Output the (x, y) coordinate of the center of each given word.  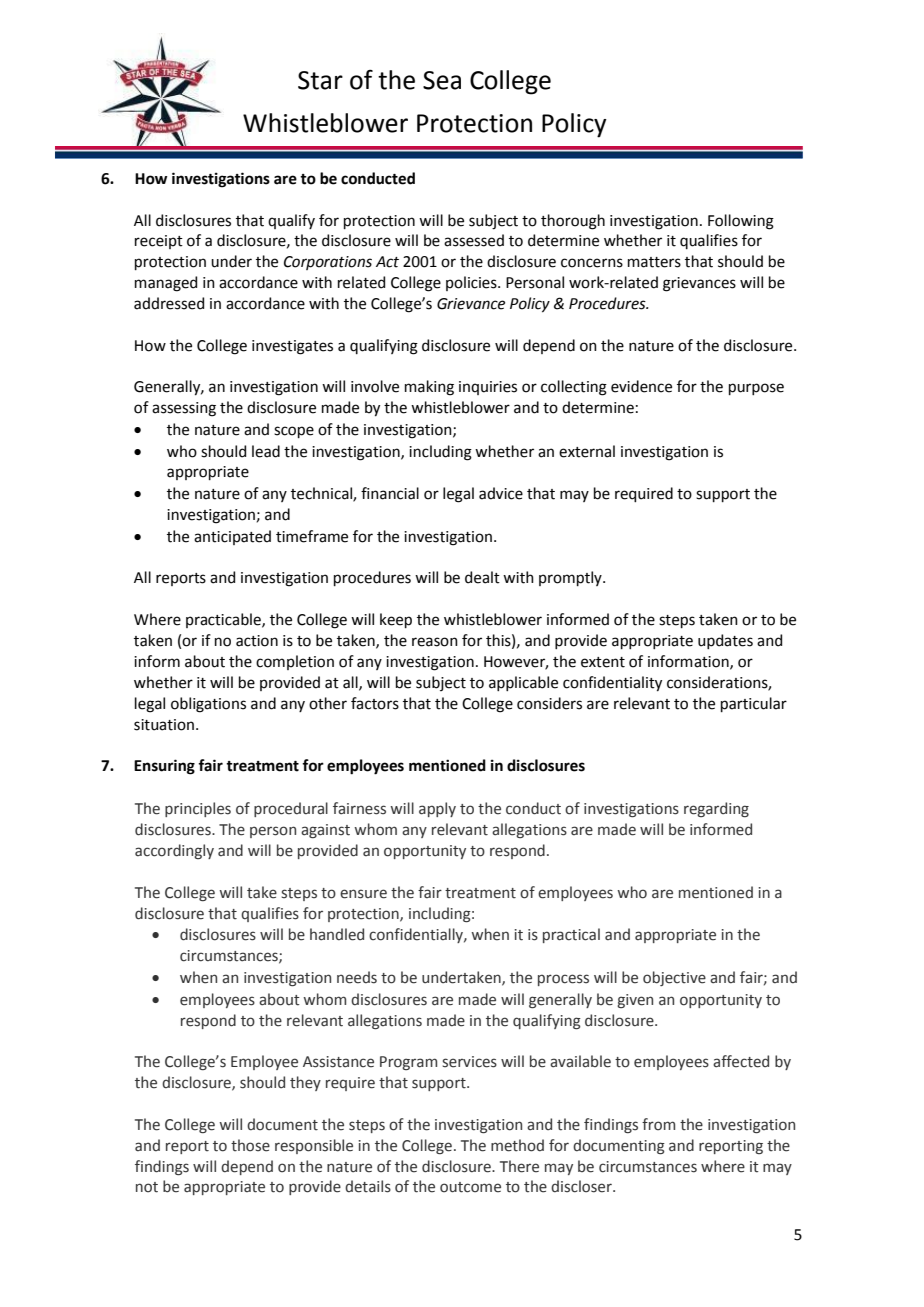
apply (437, 809)
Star (320, 80)
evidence (641, 386)
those (250, 1145)
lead (266, 451)
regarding (716, 809)
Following (741, 222)
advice (501, 493)
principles (198, 809)
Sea (442, 80)
